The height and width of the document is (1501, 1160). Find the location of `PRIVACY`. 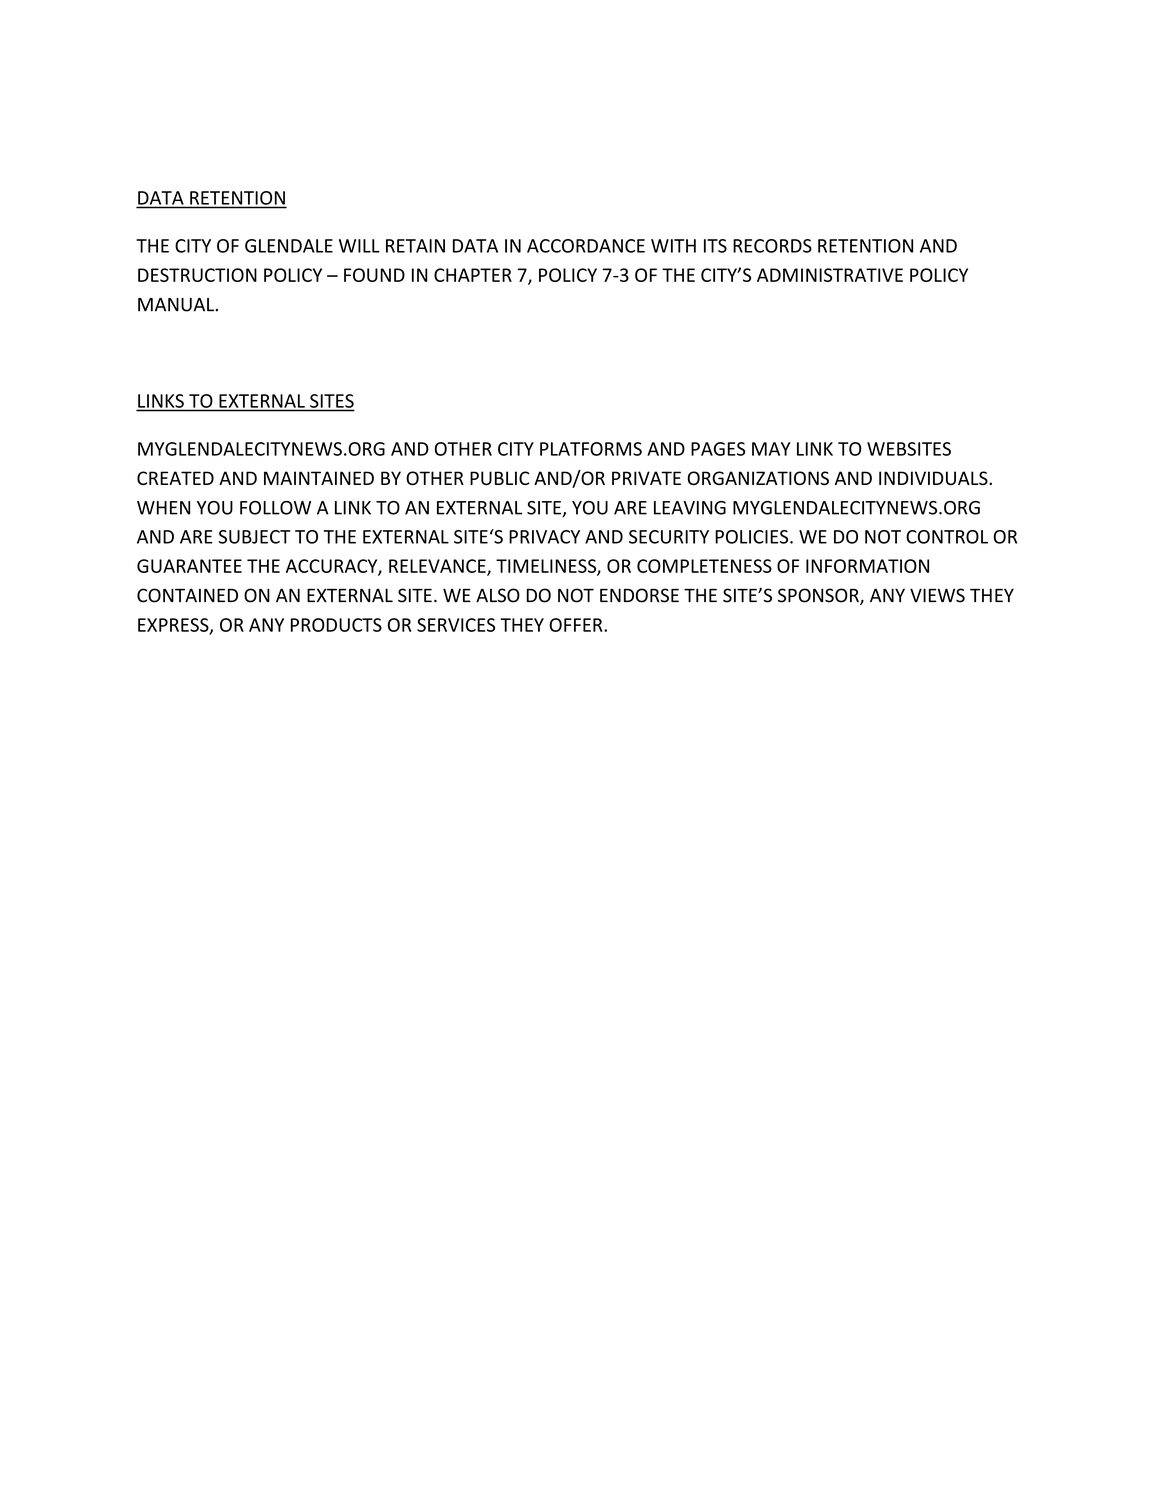

PRIVACY is located at coordinates (544, 537).
